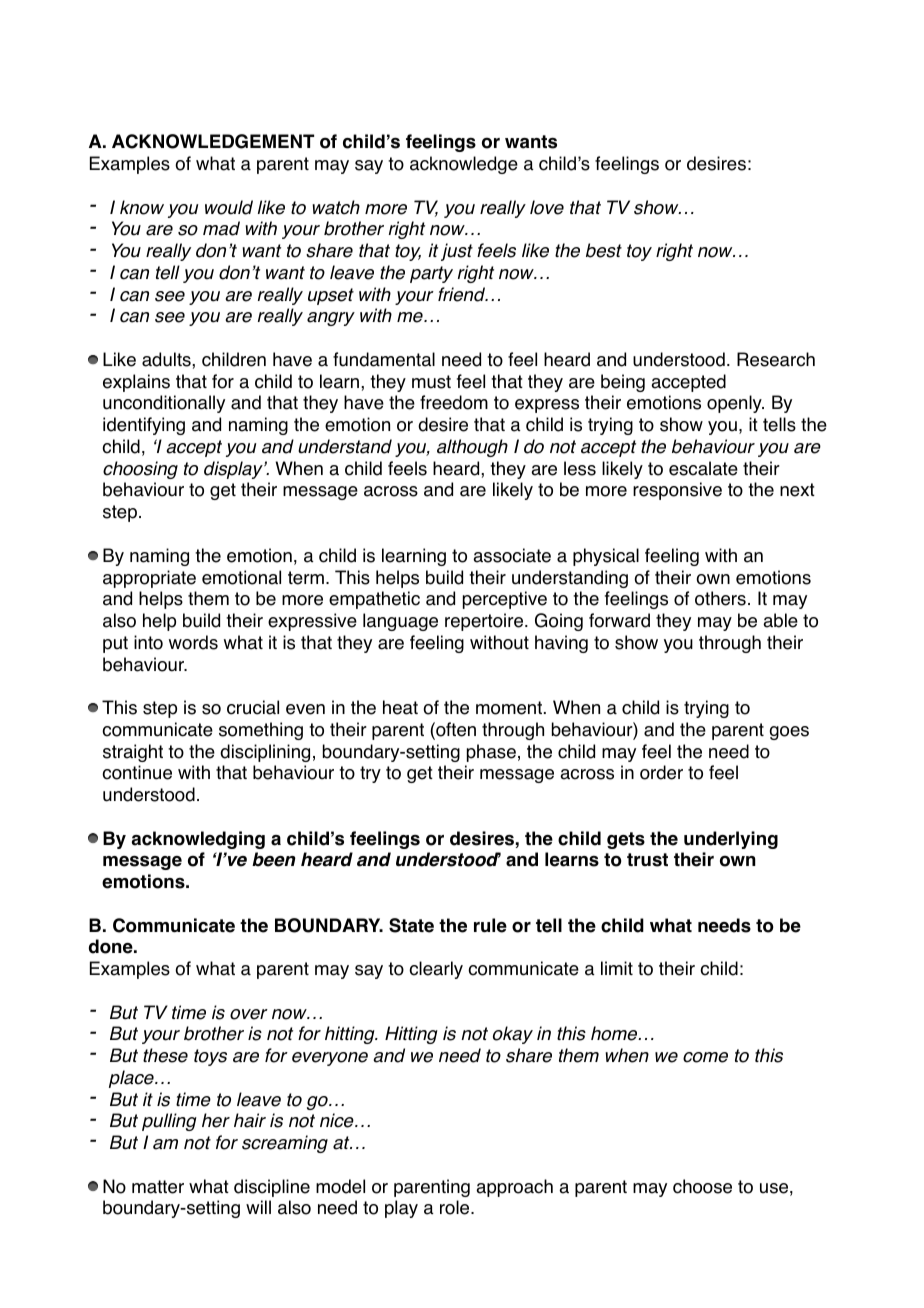 The image size is (924, 1308). What do you see at coordinates (472, 448) in the image?
I see `although` at bounding box center [472, 448].
